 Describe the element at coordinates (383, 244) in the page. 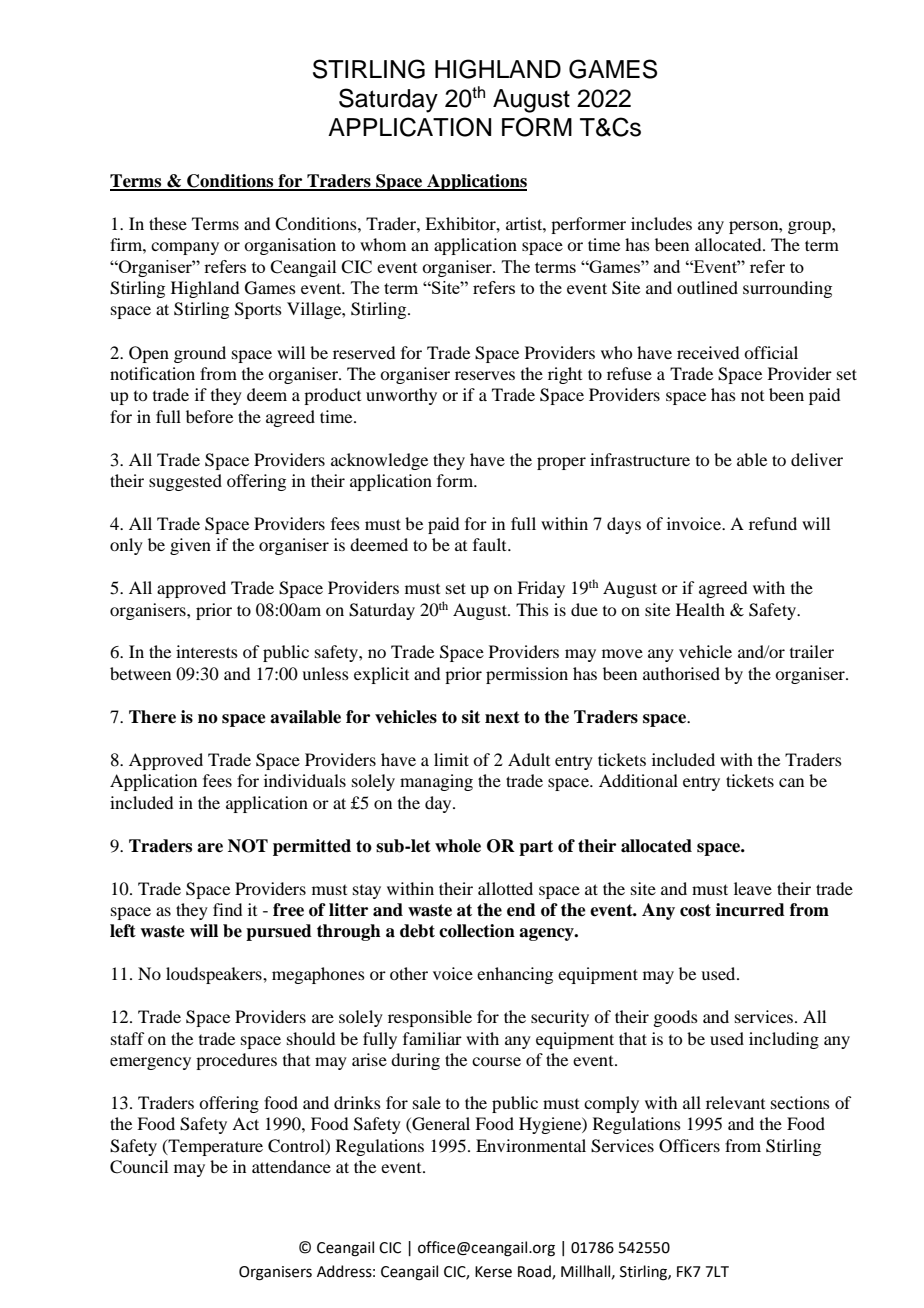

I see `whom` at that location.
